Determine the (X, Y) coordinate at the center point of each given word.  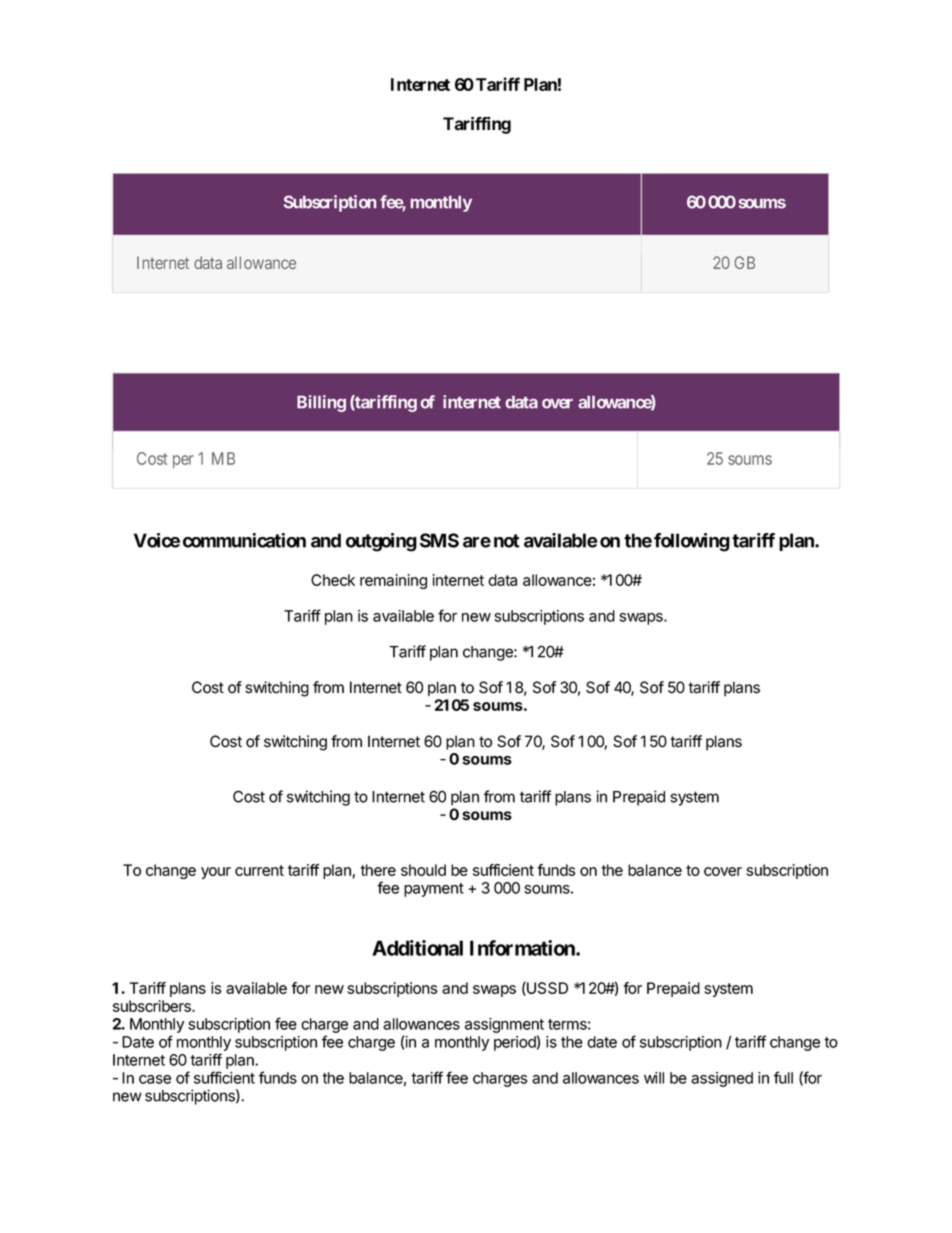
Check (333, 580)
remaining (393, 581)
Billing (321, 403)
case (155, 1079)
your (216, 873)
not (506, 541)
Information (523, 948)
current (259, 870)
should (423, 870)
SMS (439, 540)
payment (434, 890)
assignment (504, 1027)
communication (244, 540)
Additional (417, 948)
